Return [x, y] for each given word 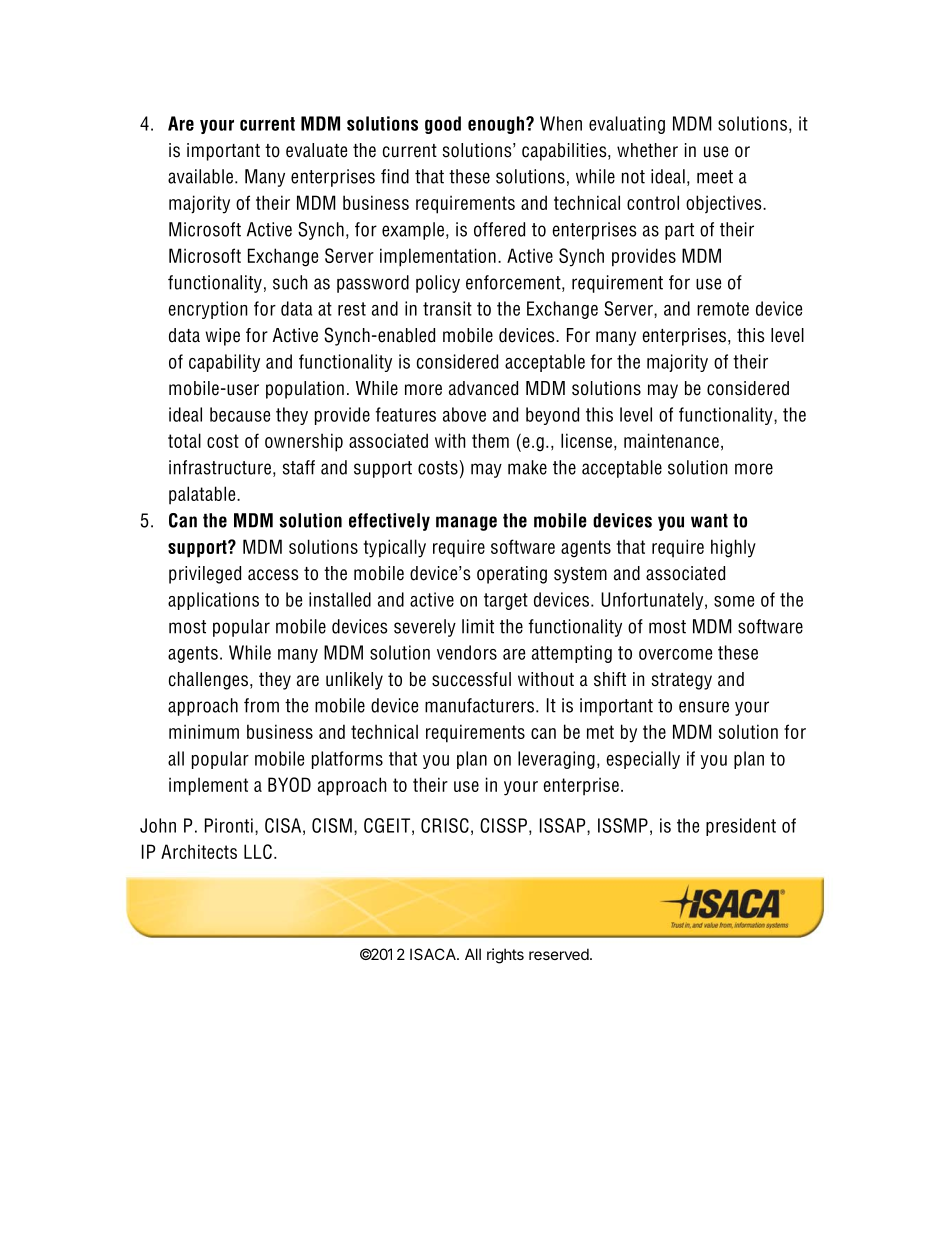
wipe [223, 337]
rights [505, 956]
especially [643, 760]
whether [647, 150]
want [709, 521]
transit [447, 308]
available [200, 176]
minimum [204, 731]
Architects [199, 851]
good [443, 125]
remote [723, 309]
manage [466, 523]
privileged [205, 575]
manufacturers [481, 705]
